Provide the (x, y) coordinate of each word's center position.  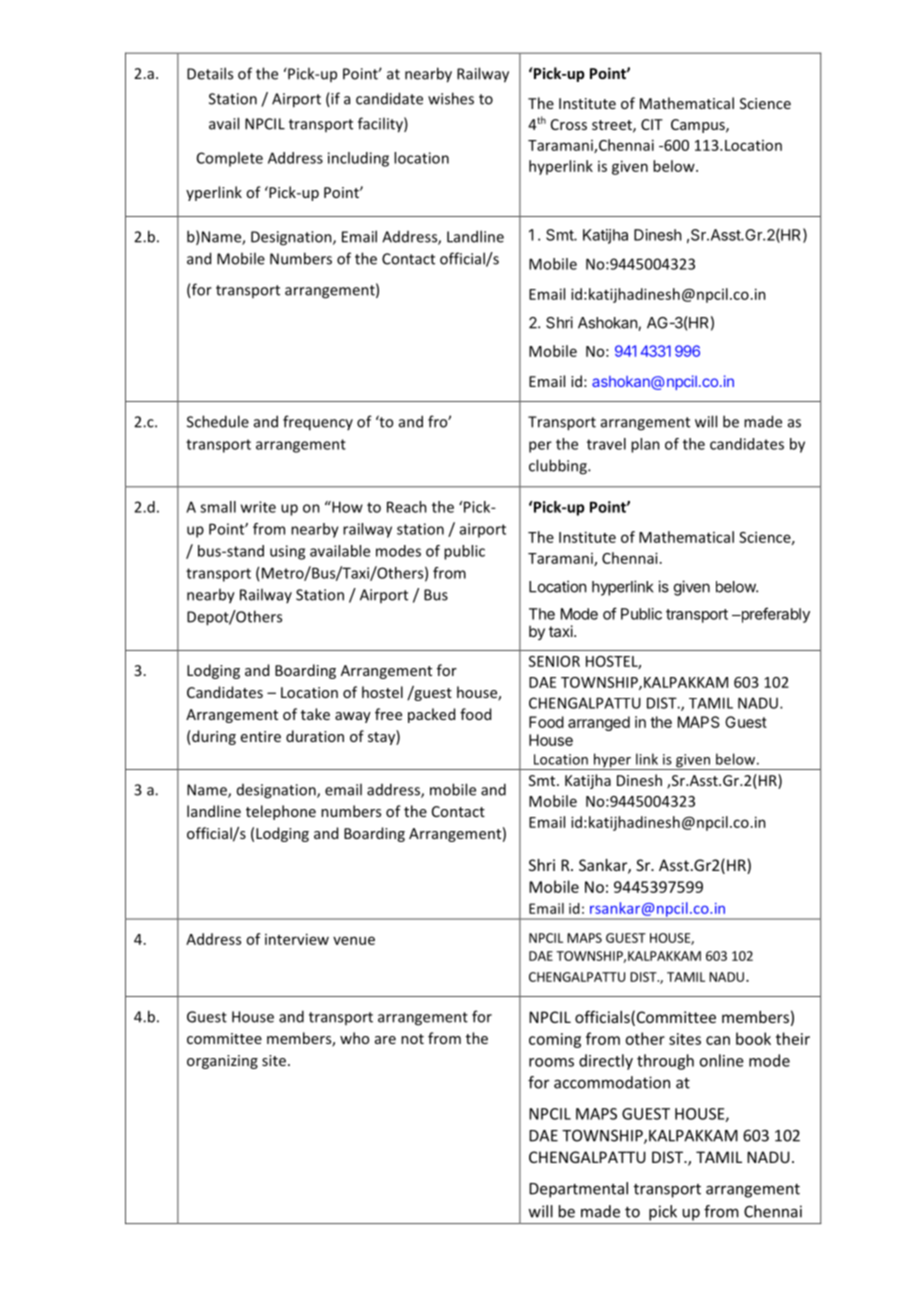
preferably (774, 615)
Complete (230, 159)
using (287, 552)
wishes (451, 98)
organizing (222, 1062)
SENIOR (554, 661)
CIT (652, 124)
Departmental (578, 1190)
